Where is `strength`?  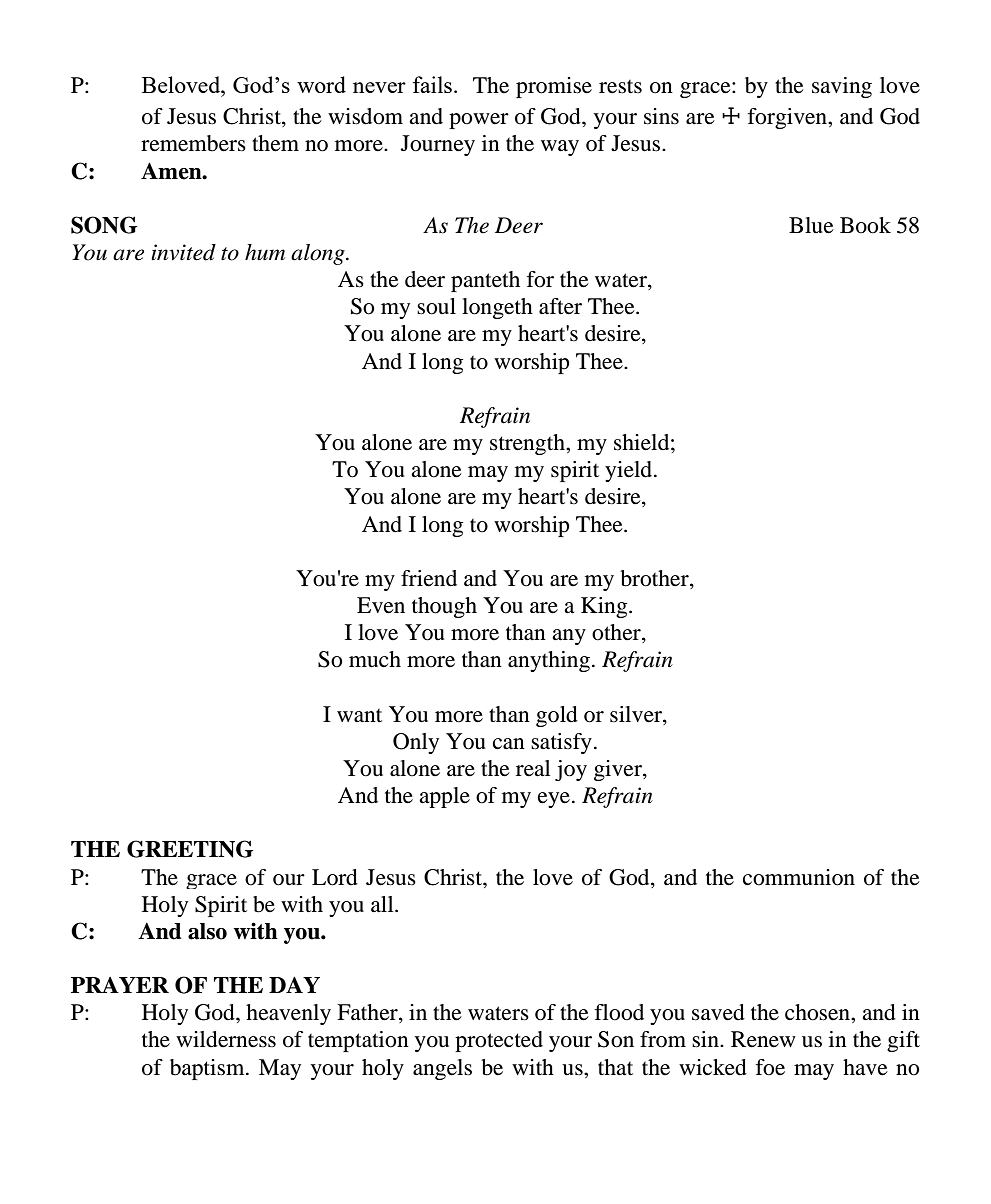
strength is located at coordinates (529, 444).
